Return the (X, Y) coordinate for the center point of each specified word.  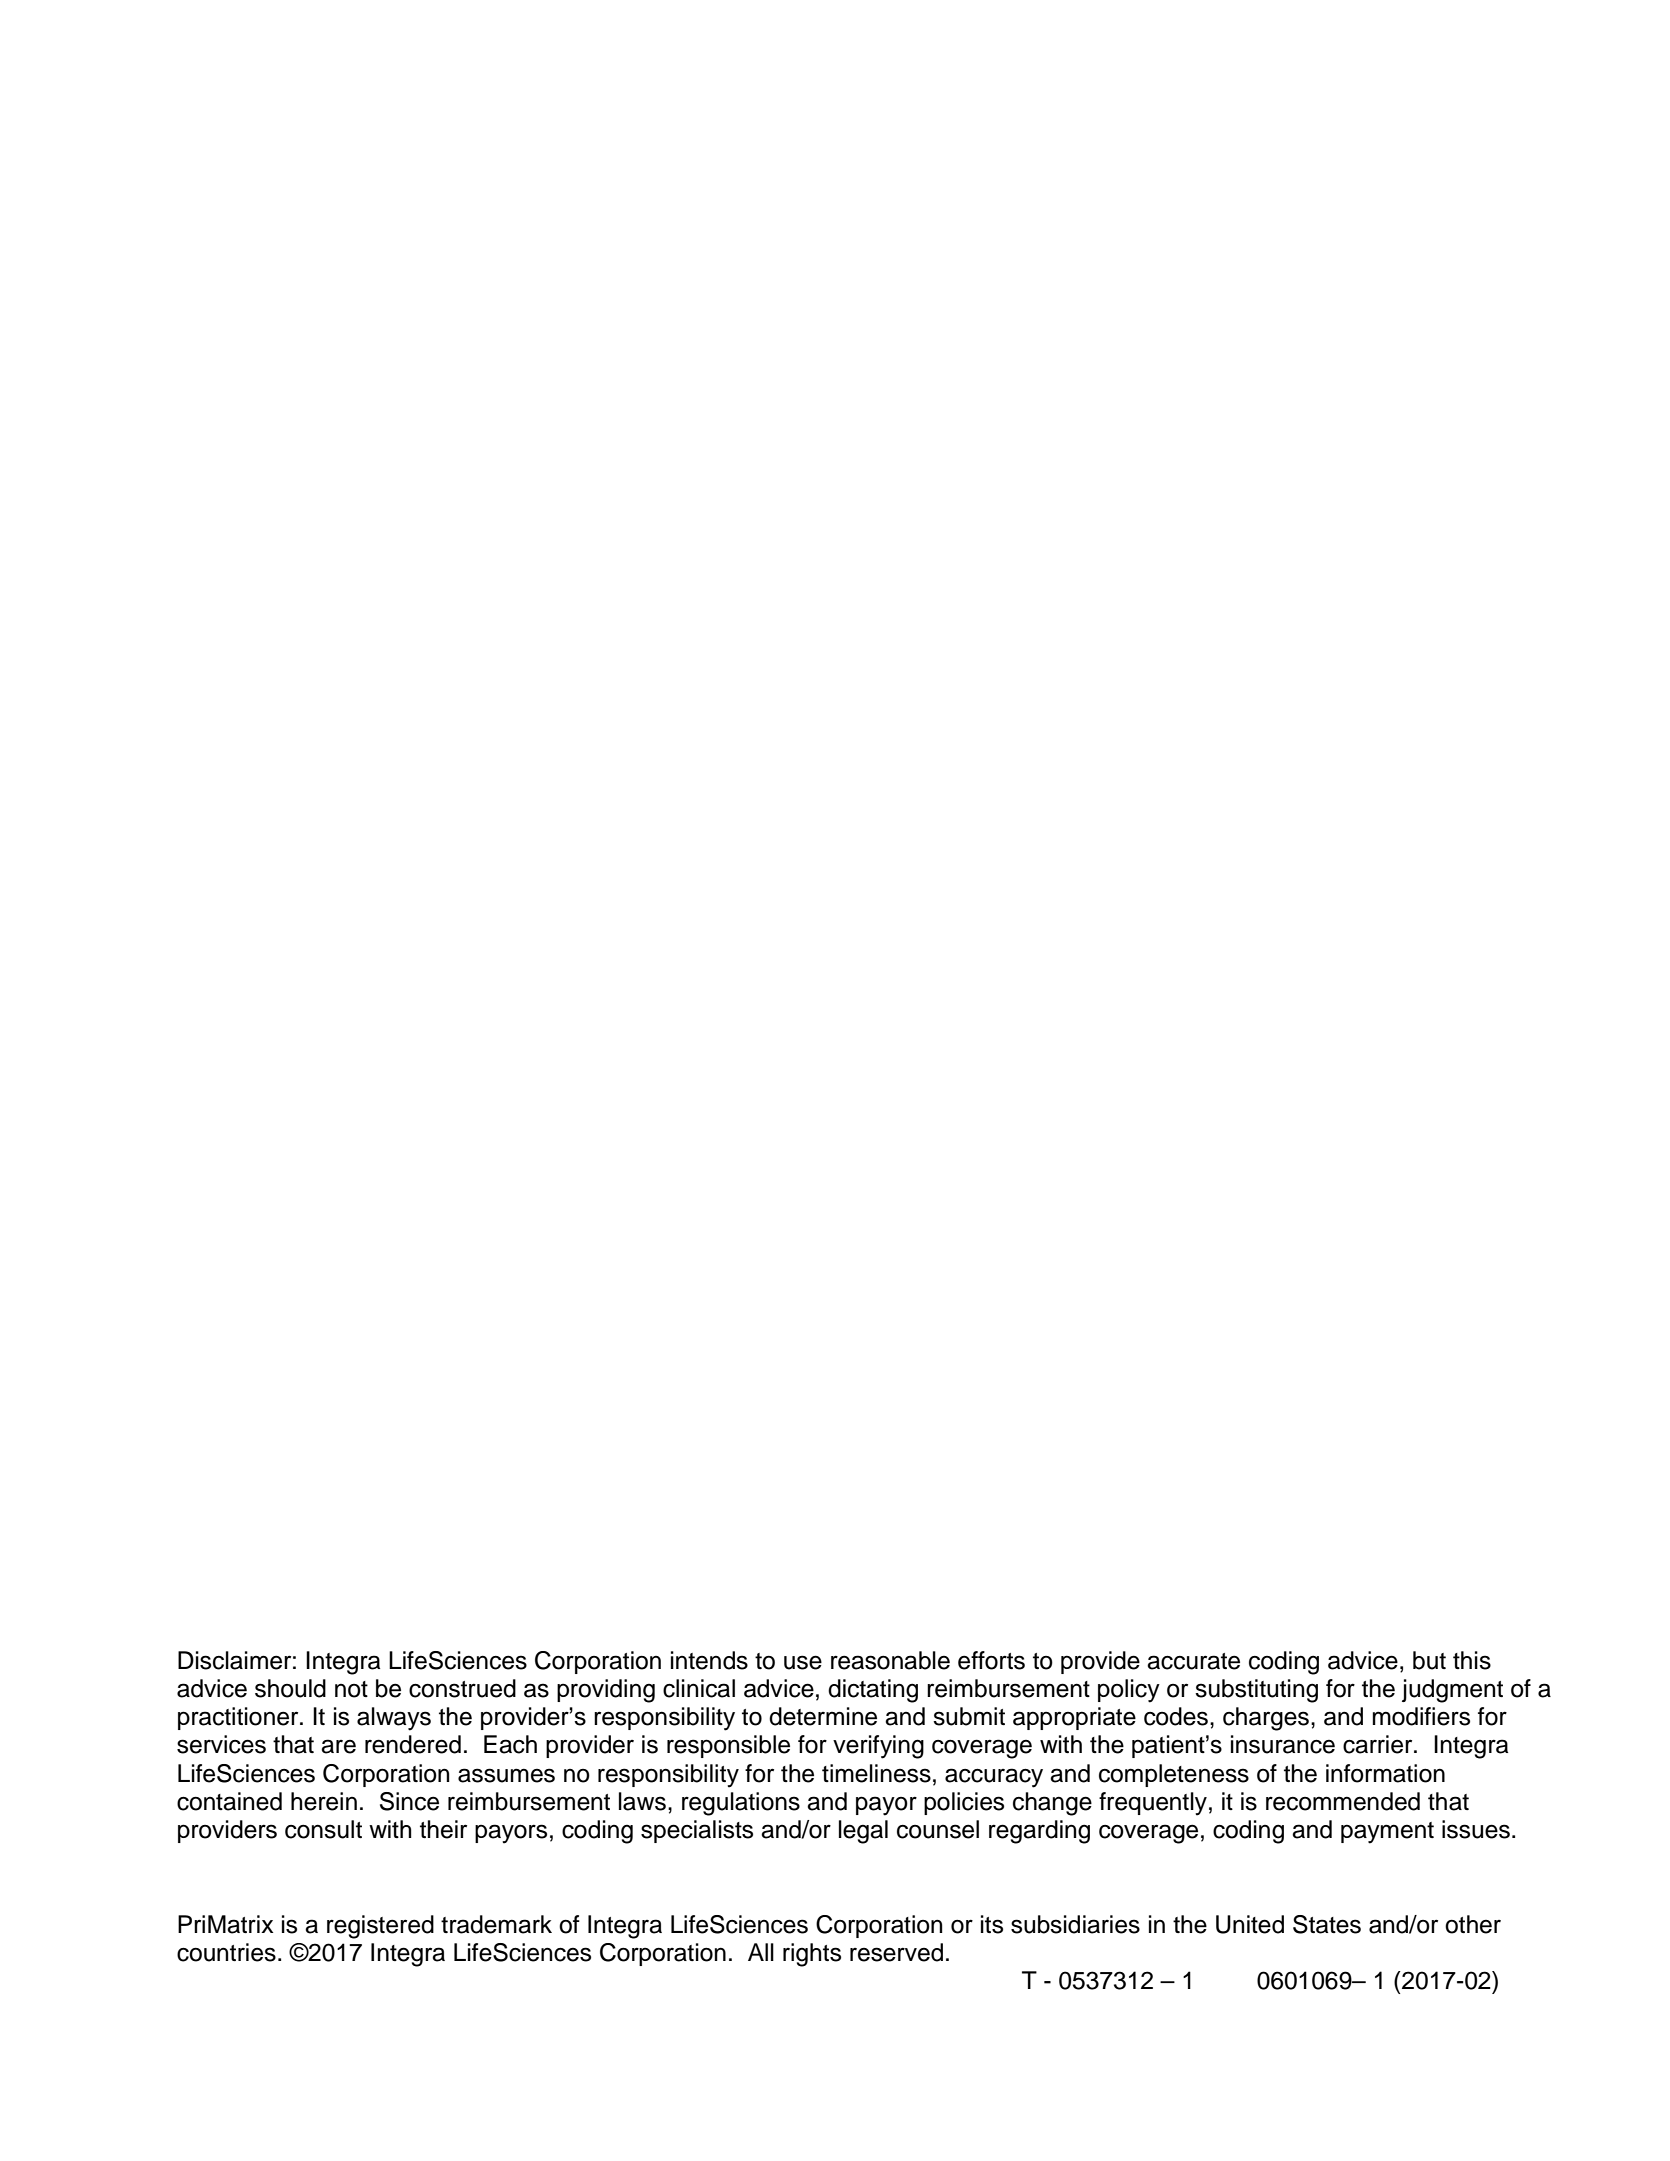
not (351, 1689)
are (338, 1746)
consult (323, 1829)
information (1385, 1773)
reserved (896, 1952)
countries (226, 1952)
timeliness (876, 1773)
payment (1387, 1833)
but (1429, 1660)
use (803, 1662)
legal (863, 1832)
